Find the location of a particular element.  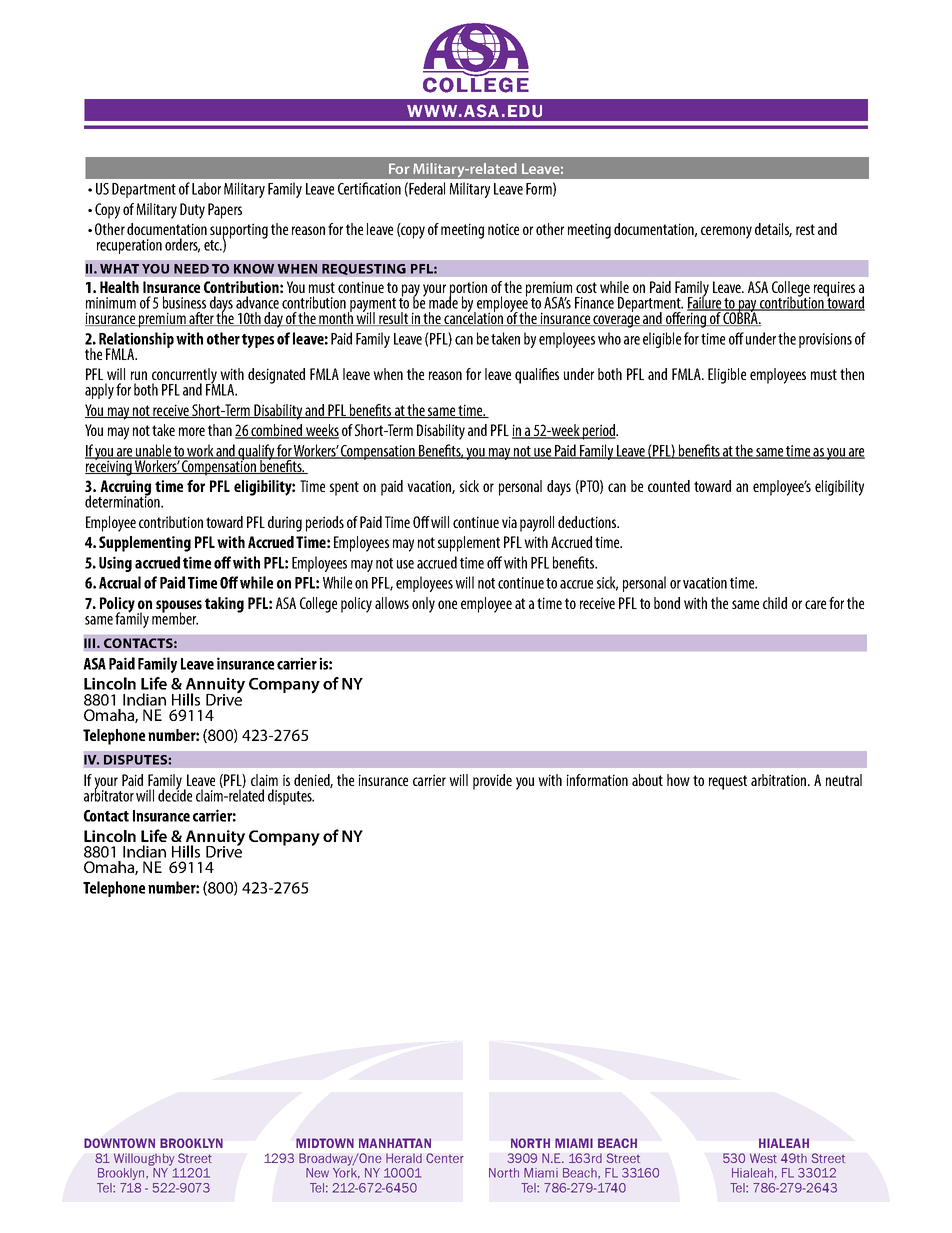

DOWNTOWN is located at coordinates (119, 1143).
